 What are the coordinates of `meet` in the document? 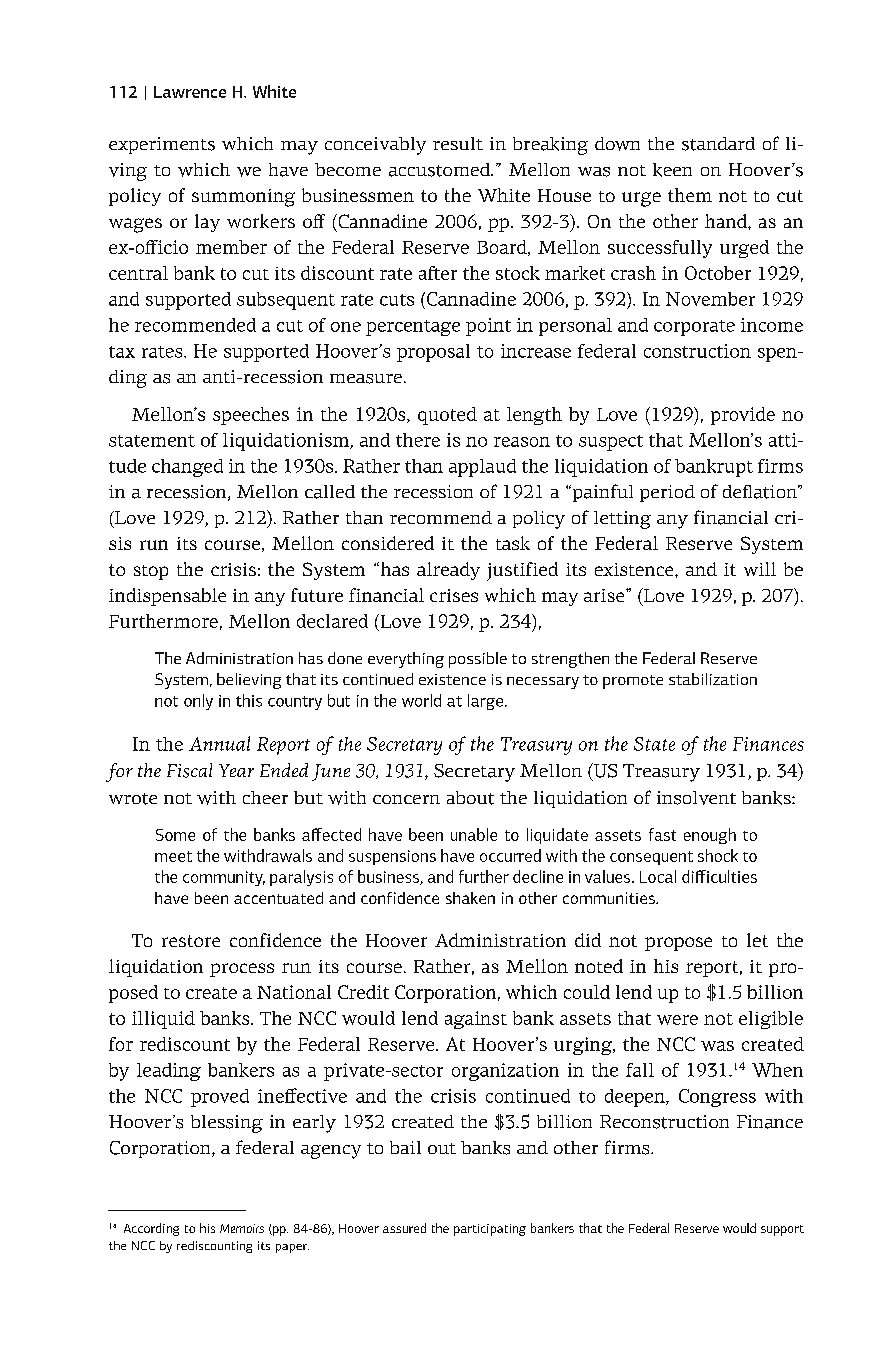 It's located at (173, 856).
